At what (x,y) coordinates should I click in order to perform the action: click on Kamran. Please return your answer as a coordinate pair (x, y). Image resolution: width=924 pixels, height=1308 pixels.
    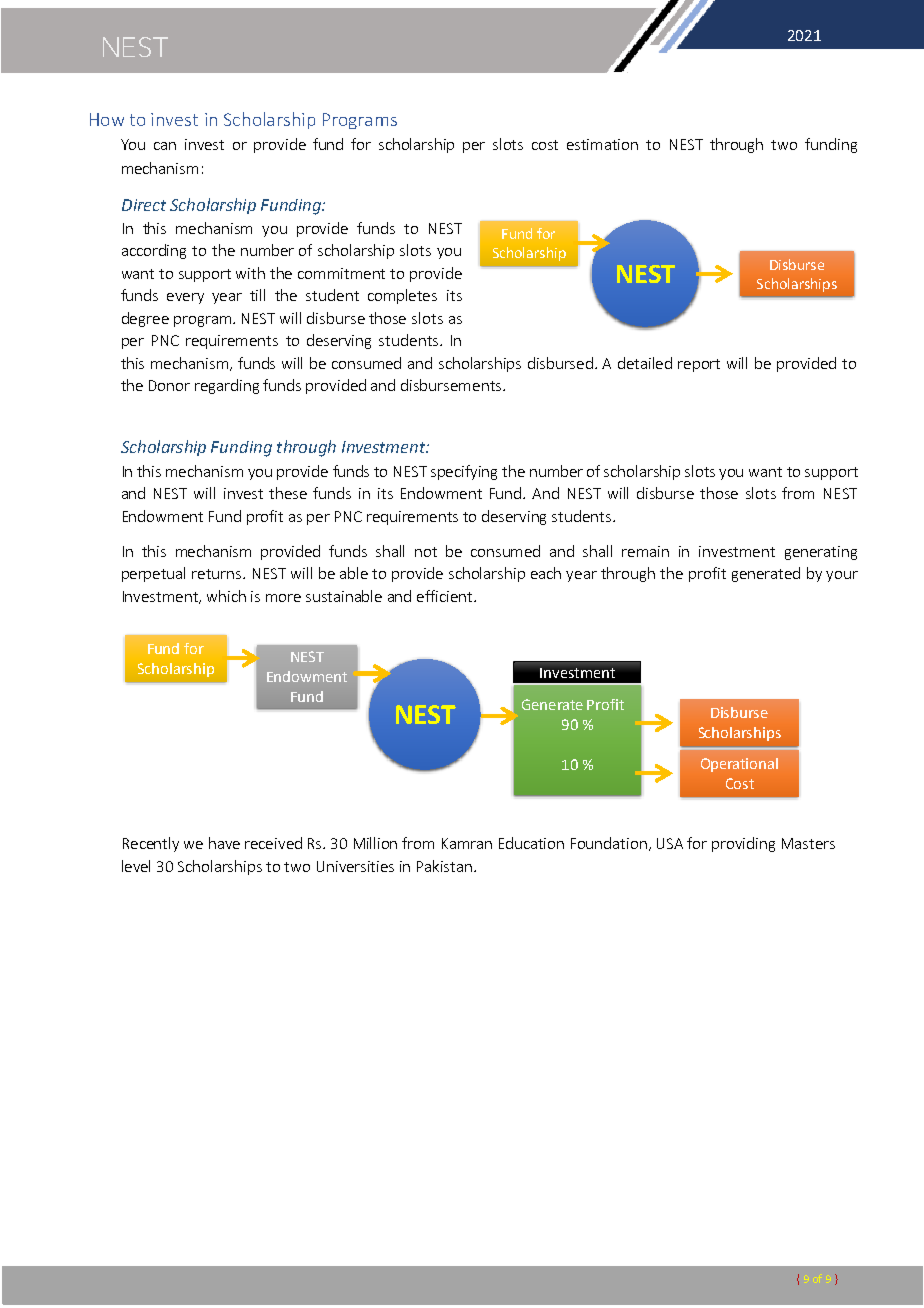
    Looking at the image, I should click on (467, 843).
